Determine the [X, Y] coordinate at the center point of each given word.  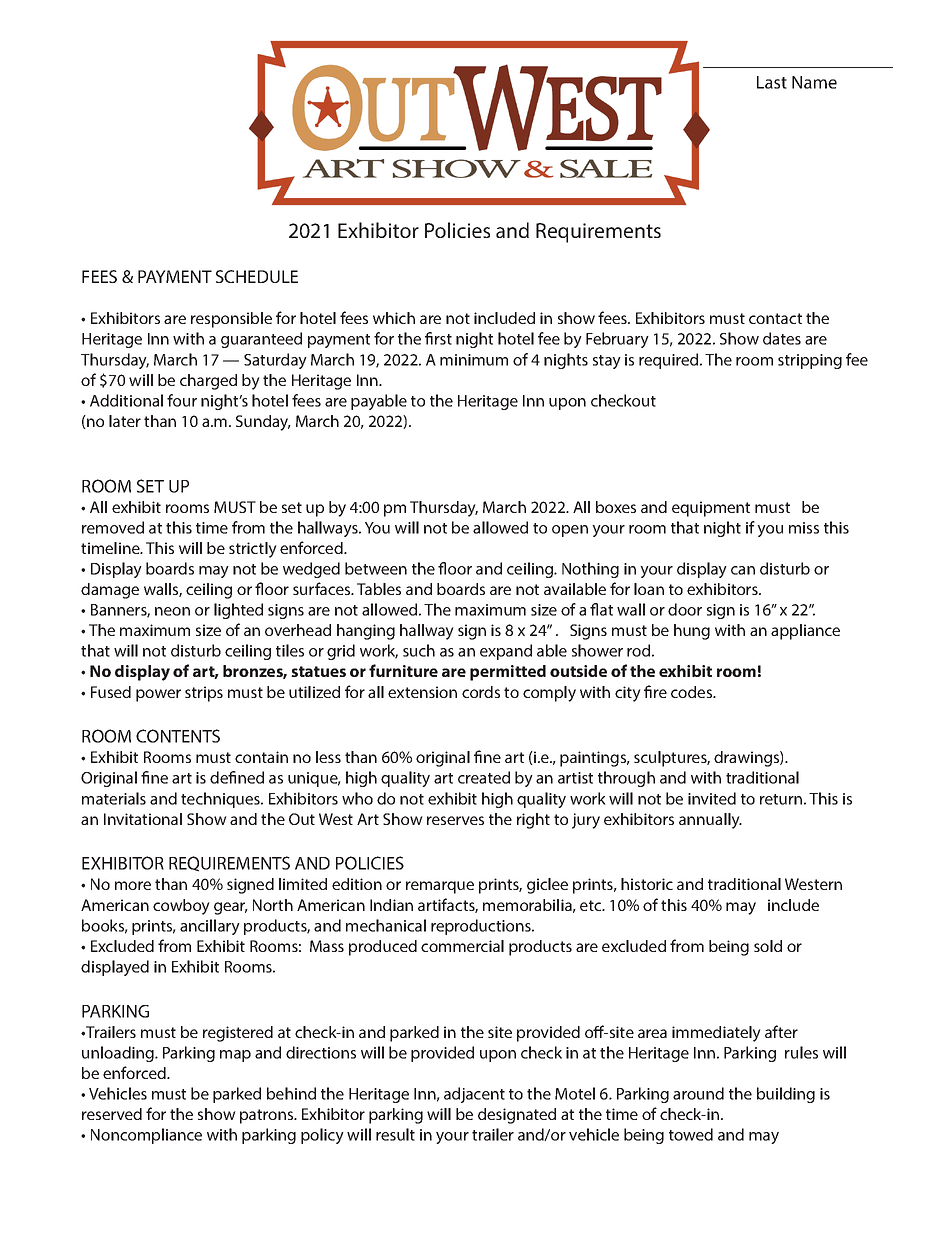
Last [772, 82]
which [394, 318]
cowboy [181, 907]
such [419, 650]
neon [172, 611]
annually [710, 821]
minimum [474, 360]
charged [208, 382]
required [670, 361]
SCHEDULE [257, 276]
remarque [440, 887]
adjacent [474, 1095]
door [685, 609]
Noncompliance [146, 1136]
